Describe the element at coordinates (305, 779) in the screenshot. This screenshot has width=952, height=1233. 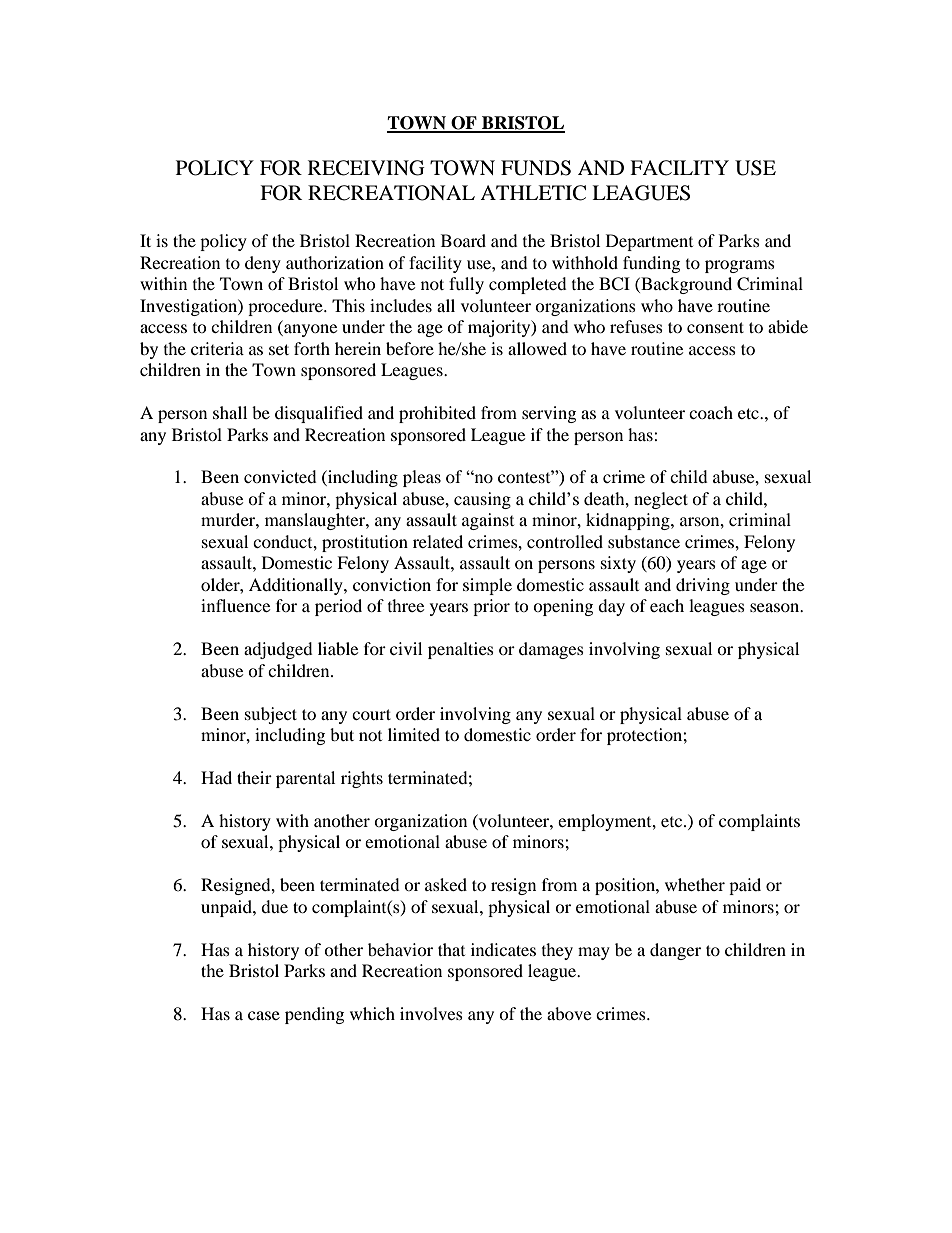
I see `parental` at that location.
